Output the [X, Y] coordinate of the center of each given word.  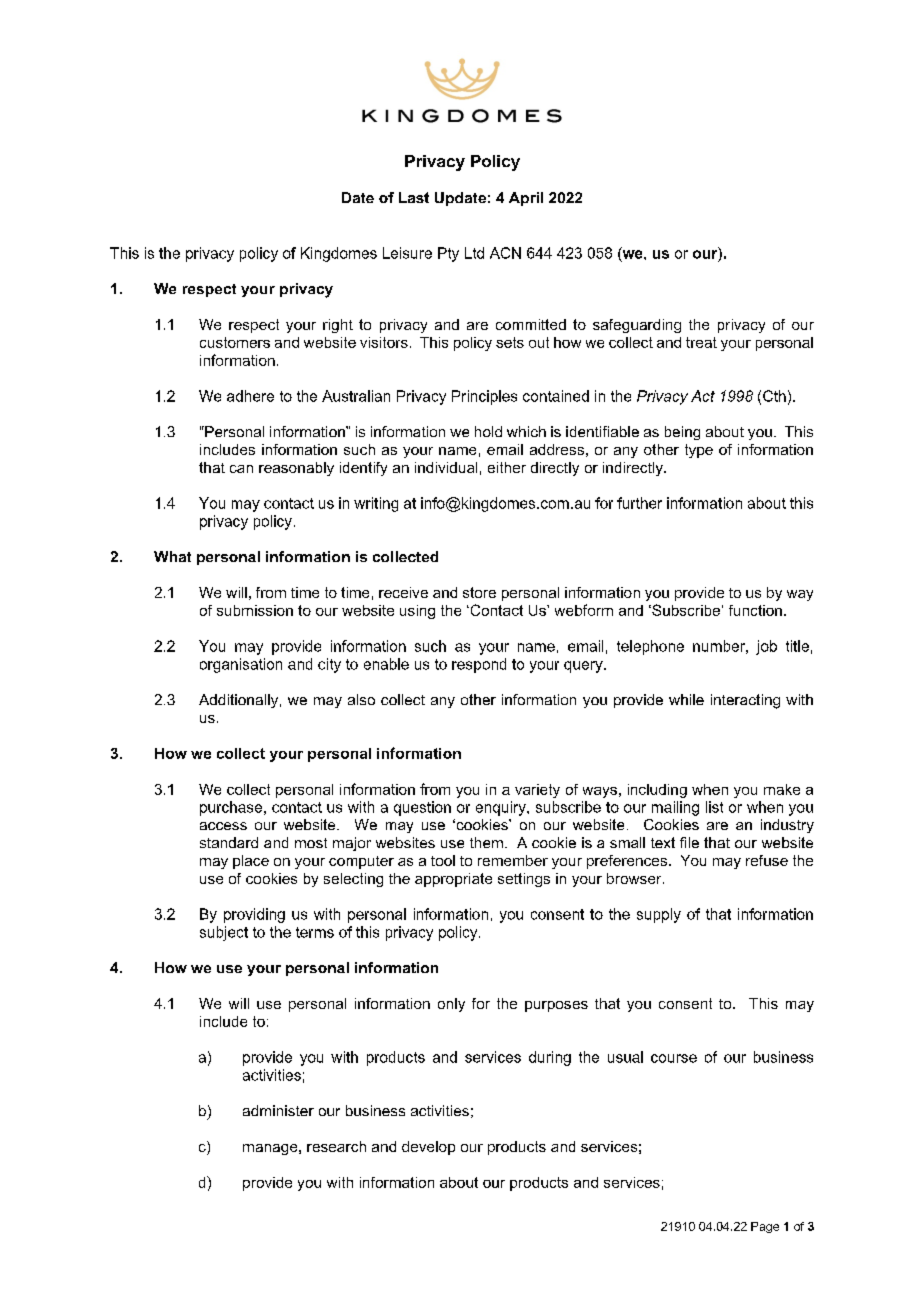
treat [701, 342]
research [336, 1146]
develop [428, 1148]
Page [765, 1227]
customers [235, 342]
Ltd [474, 253]
